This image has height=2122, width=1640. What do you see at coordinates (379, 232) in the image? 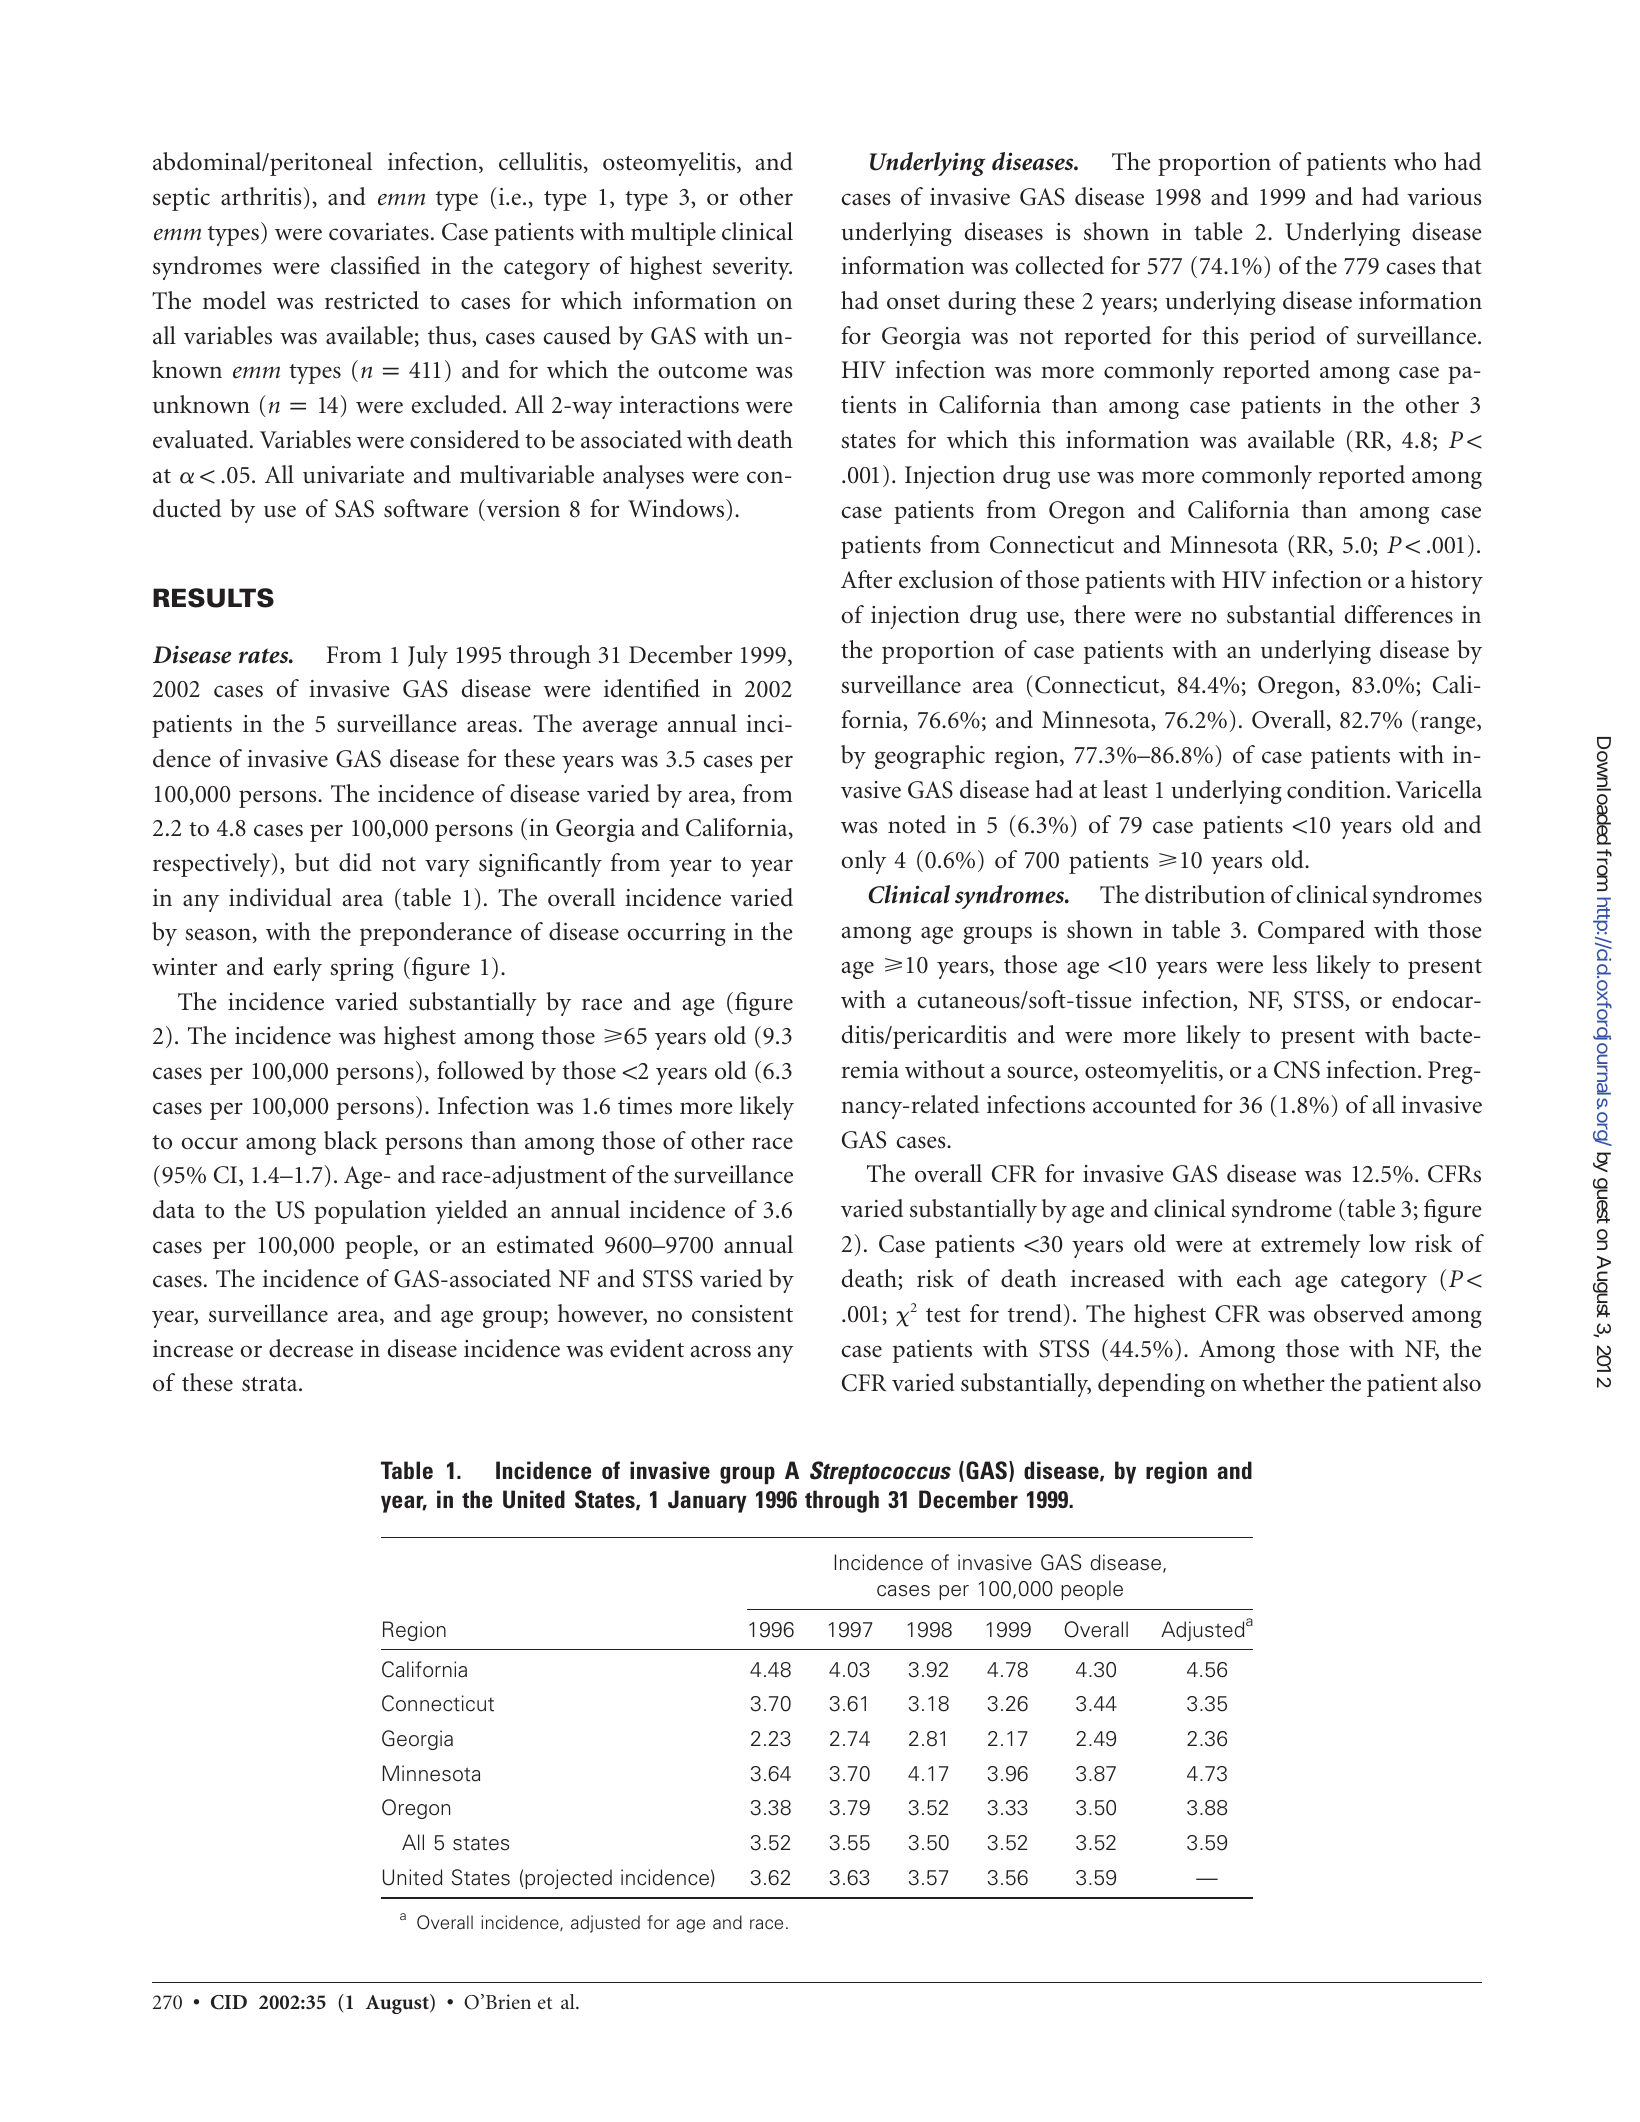
I see `covariates` at bounding box center [379, 232].
